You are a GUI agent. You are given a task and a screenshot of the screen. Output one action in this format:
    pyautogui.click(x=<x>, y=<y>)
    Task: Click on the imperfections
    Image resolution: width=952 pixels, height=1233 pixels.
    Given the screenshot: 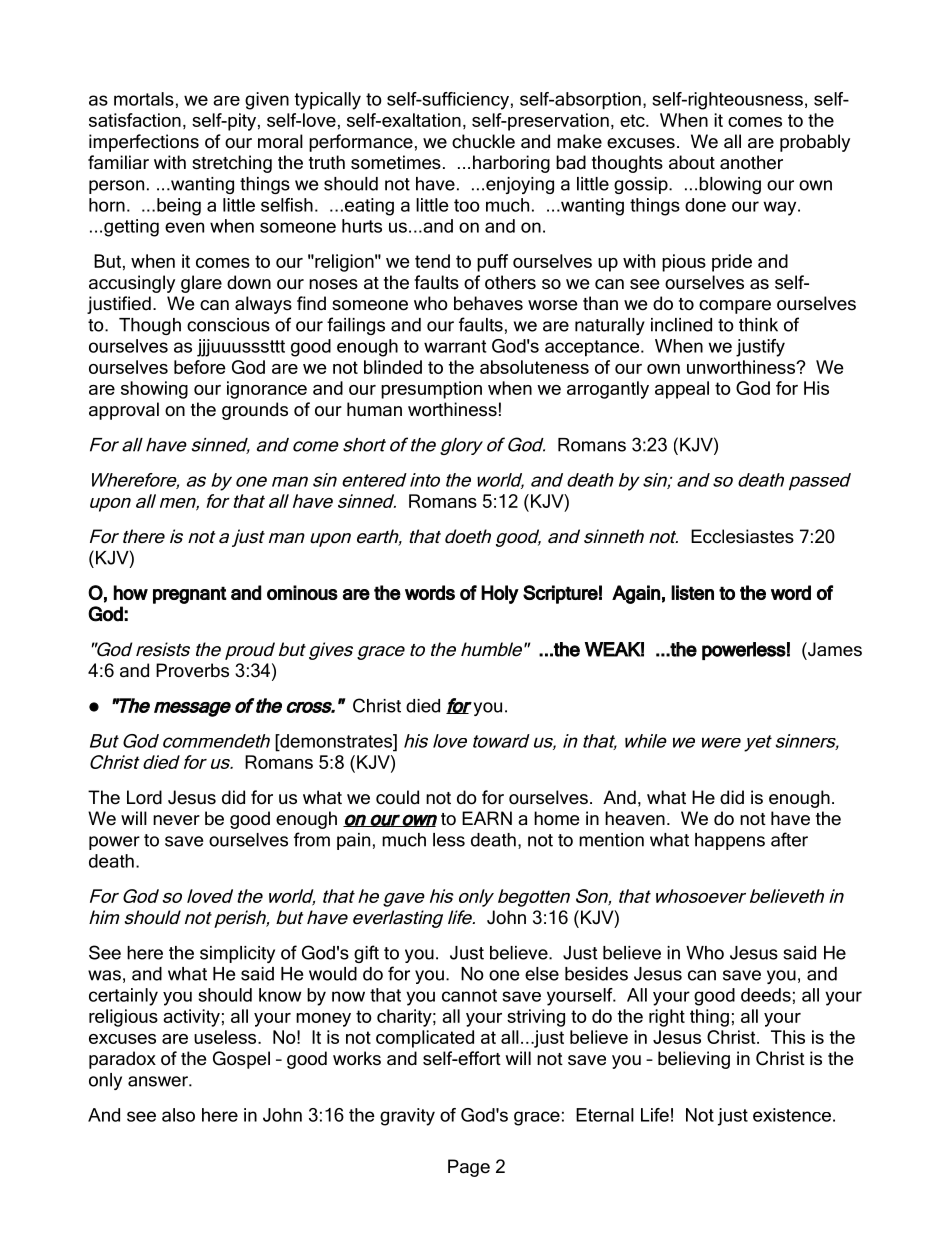 What is the action you would take?
    pyautogui.click(x=144, y=143)
